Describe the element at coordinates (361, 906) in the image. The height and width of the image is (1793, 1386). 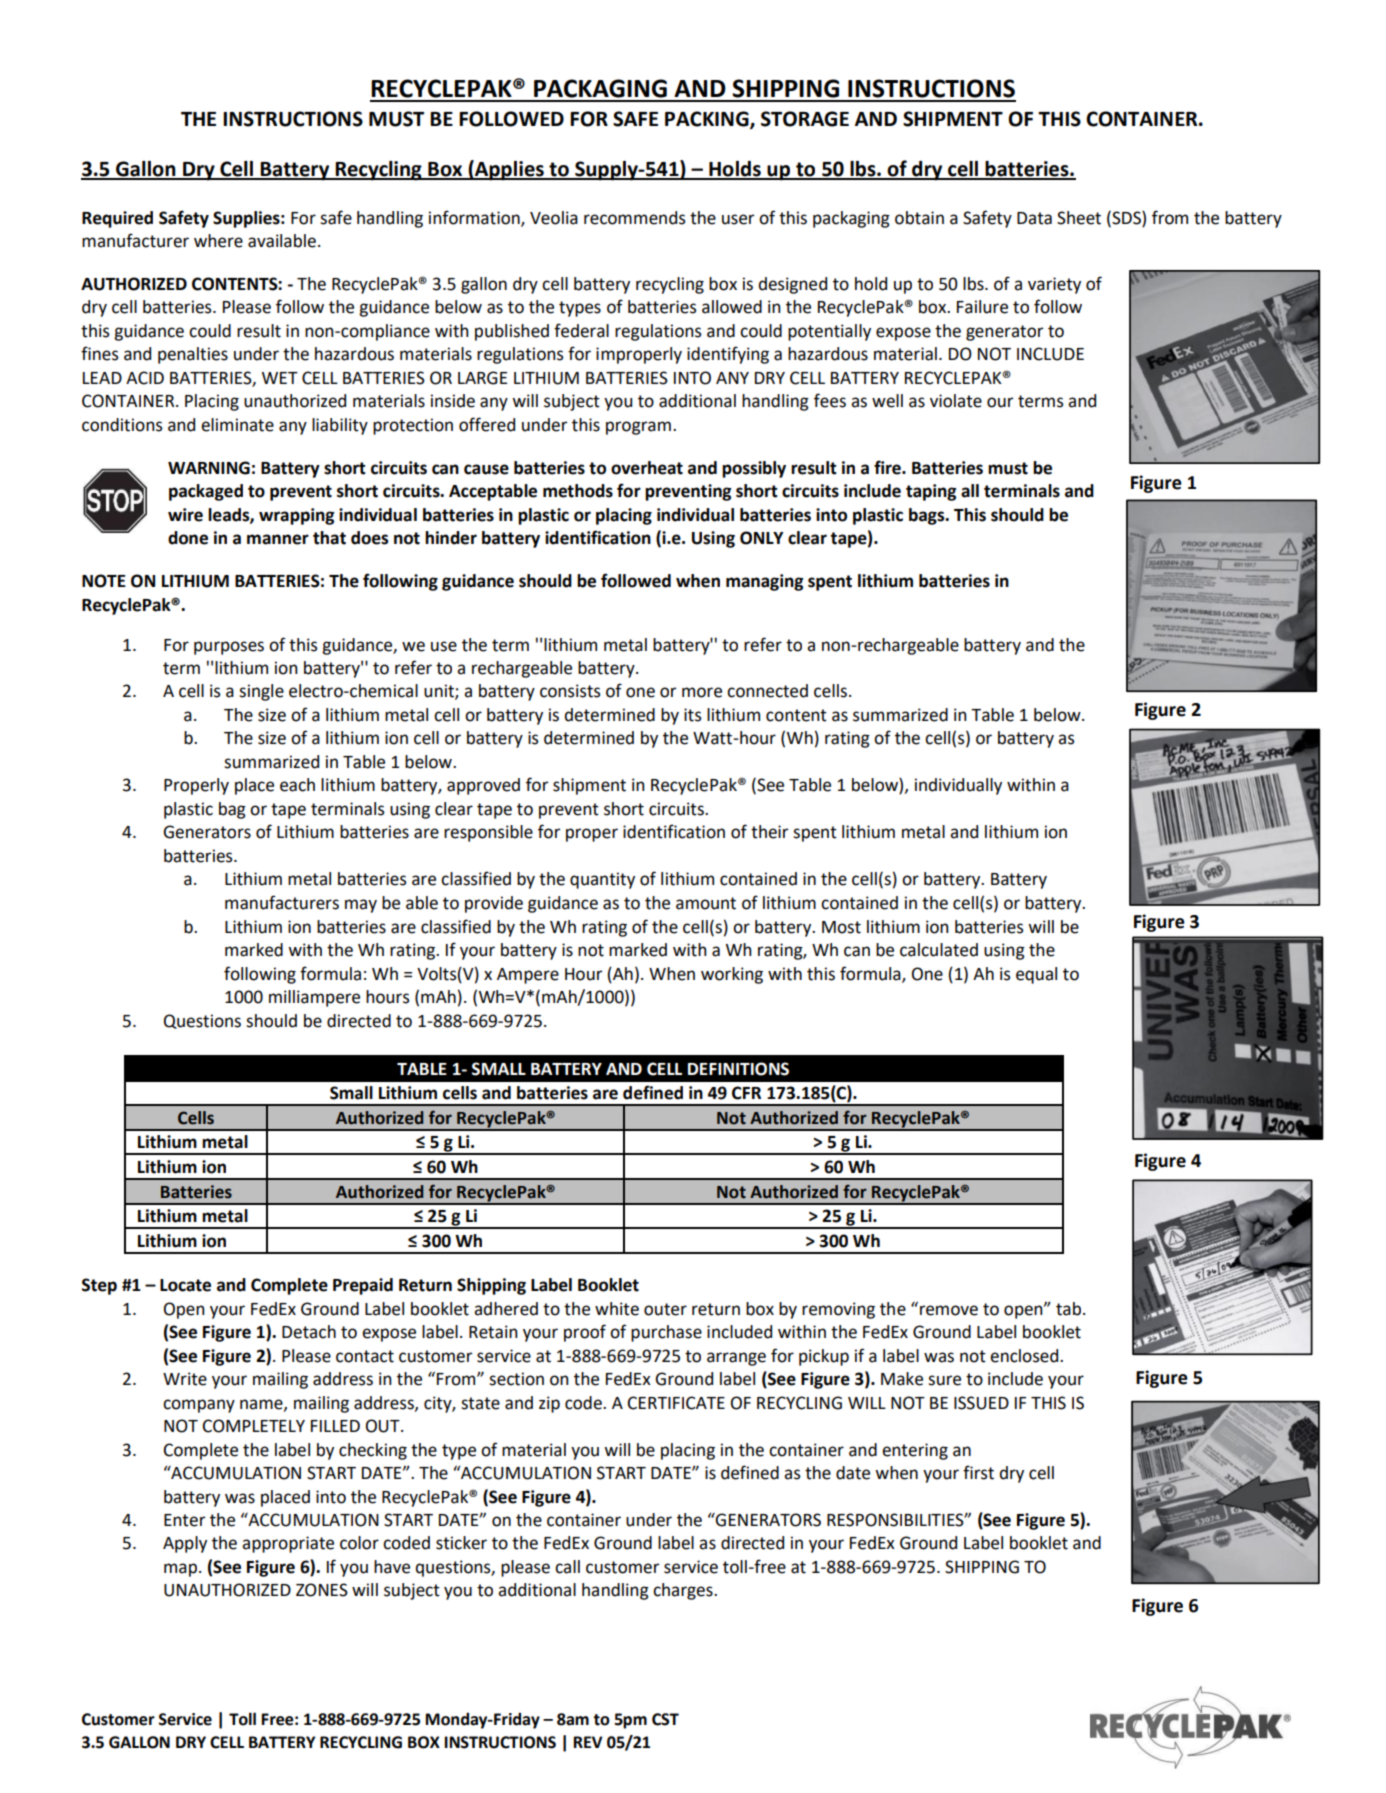
I see `may` at that location.
